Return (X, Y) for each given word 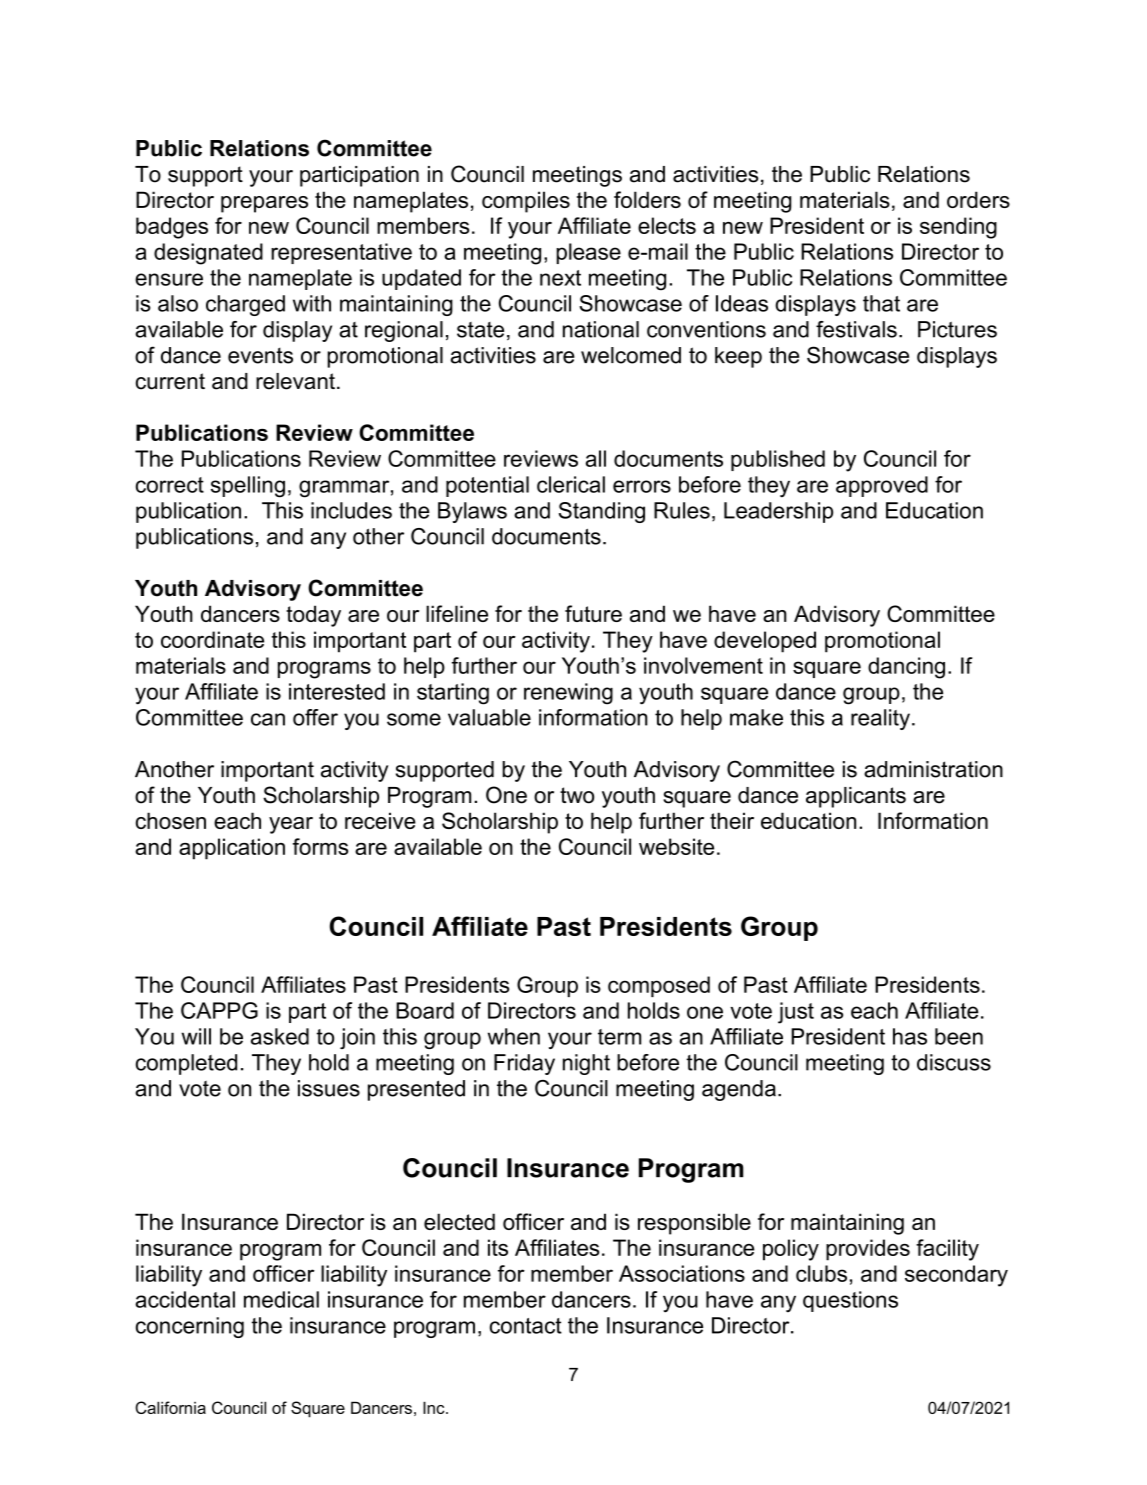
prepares (264, 204)
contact (526, 1326)
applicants (856, 797)
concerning (190, 1327)
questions (850, 1301)
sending (958, 228)
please (588, 253)
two (577, 795)
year (291, 825)
